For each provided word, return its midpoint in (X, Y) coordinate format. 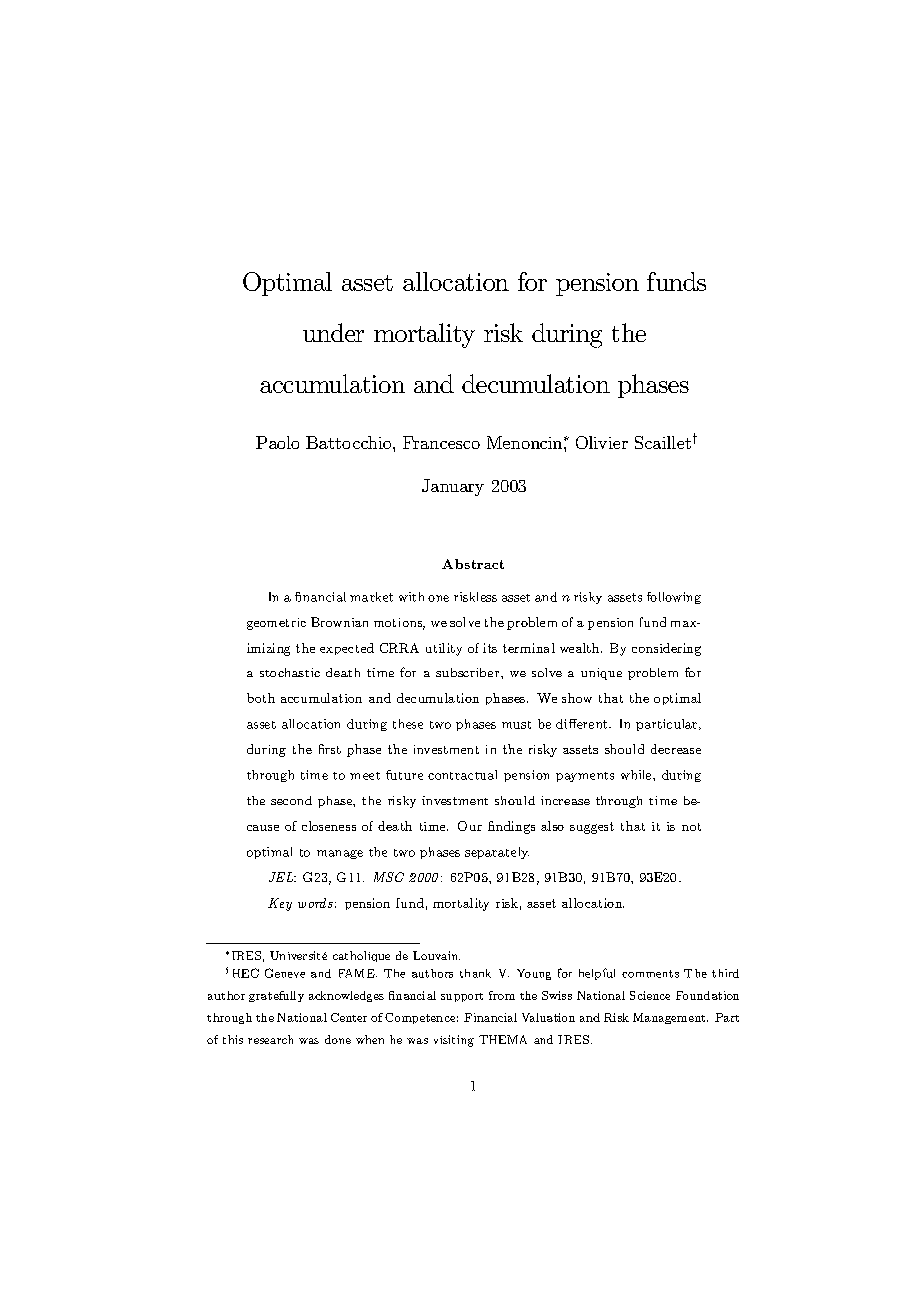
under (333, 332)
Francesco (441, 442)
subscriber (469, 672)
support (462, 997)
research (270, 1039)
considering (666, 649)
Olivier (602, 442)
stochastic (290, 672)
